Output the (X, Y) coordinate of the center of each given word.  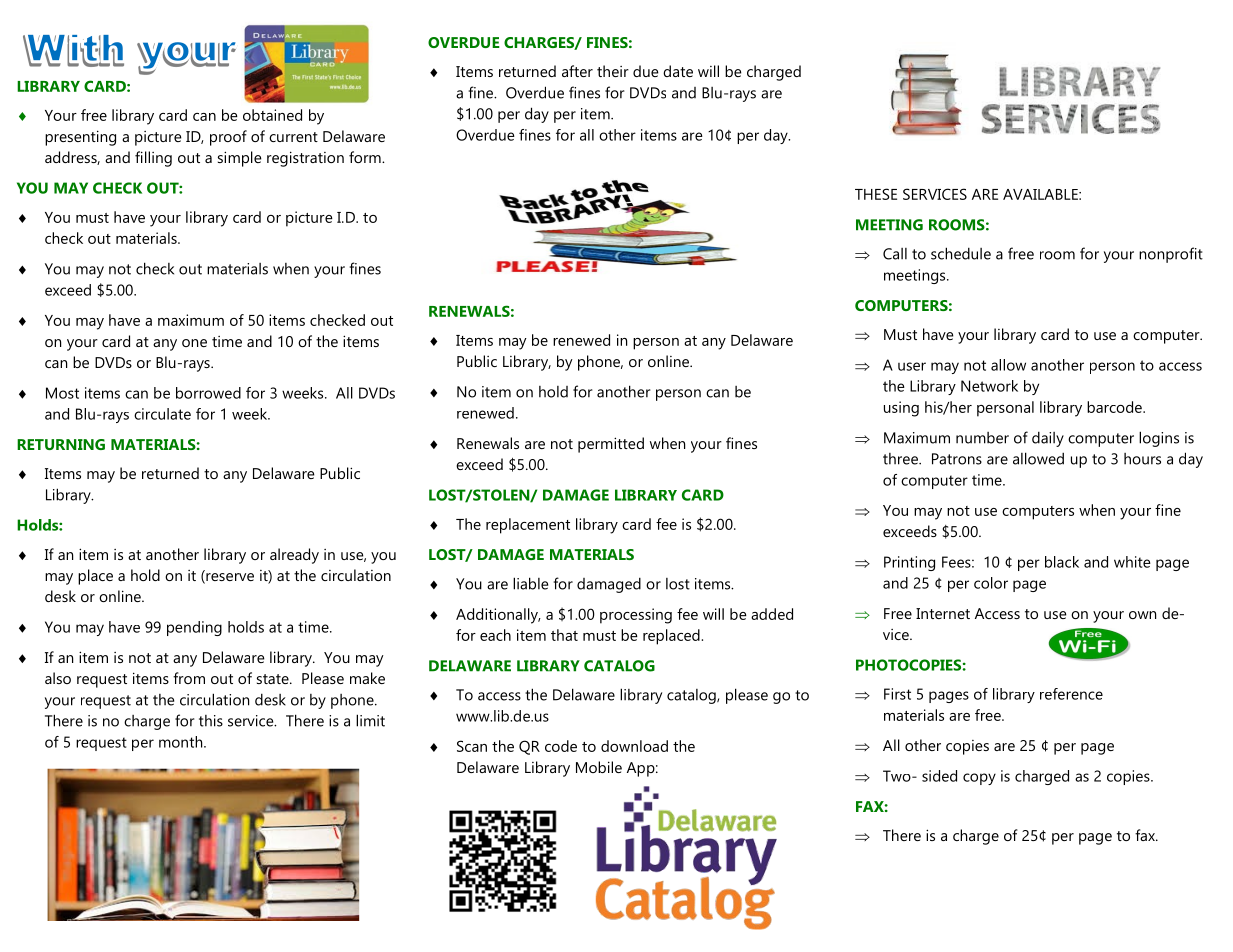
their (613, 71)
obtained (272, 115)
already (294, 556)
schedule (961, 253)
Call (895, 254)
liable (530, 583)
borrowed (208, 393)
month (182, 742)
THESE (876, 194)
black (1062, 562)
